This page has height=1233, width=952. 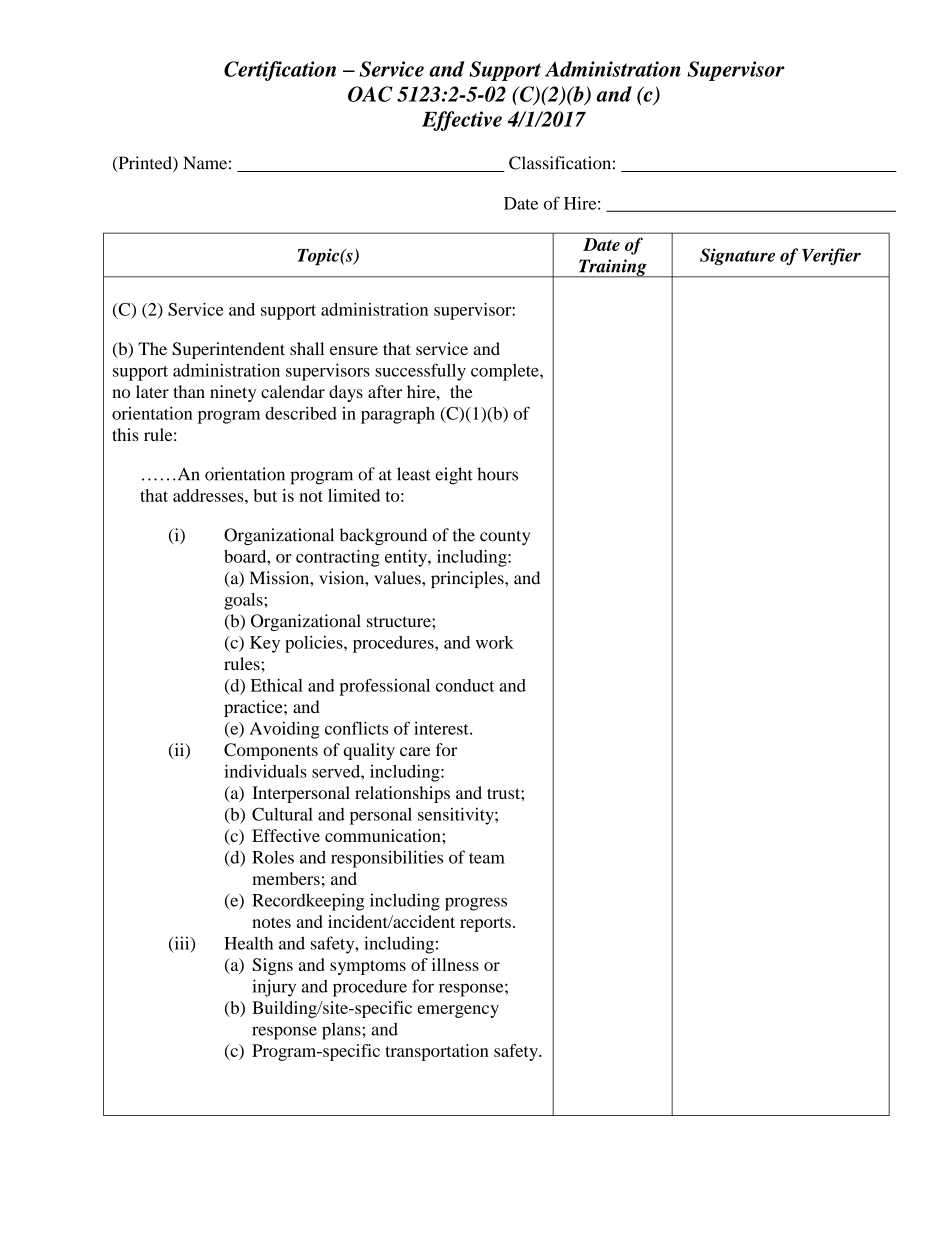 What do you see at coordinates (831, 257) in the page?
I see `Verifier` at bounding box center [831, 257].
